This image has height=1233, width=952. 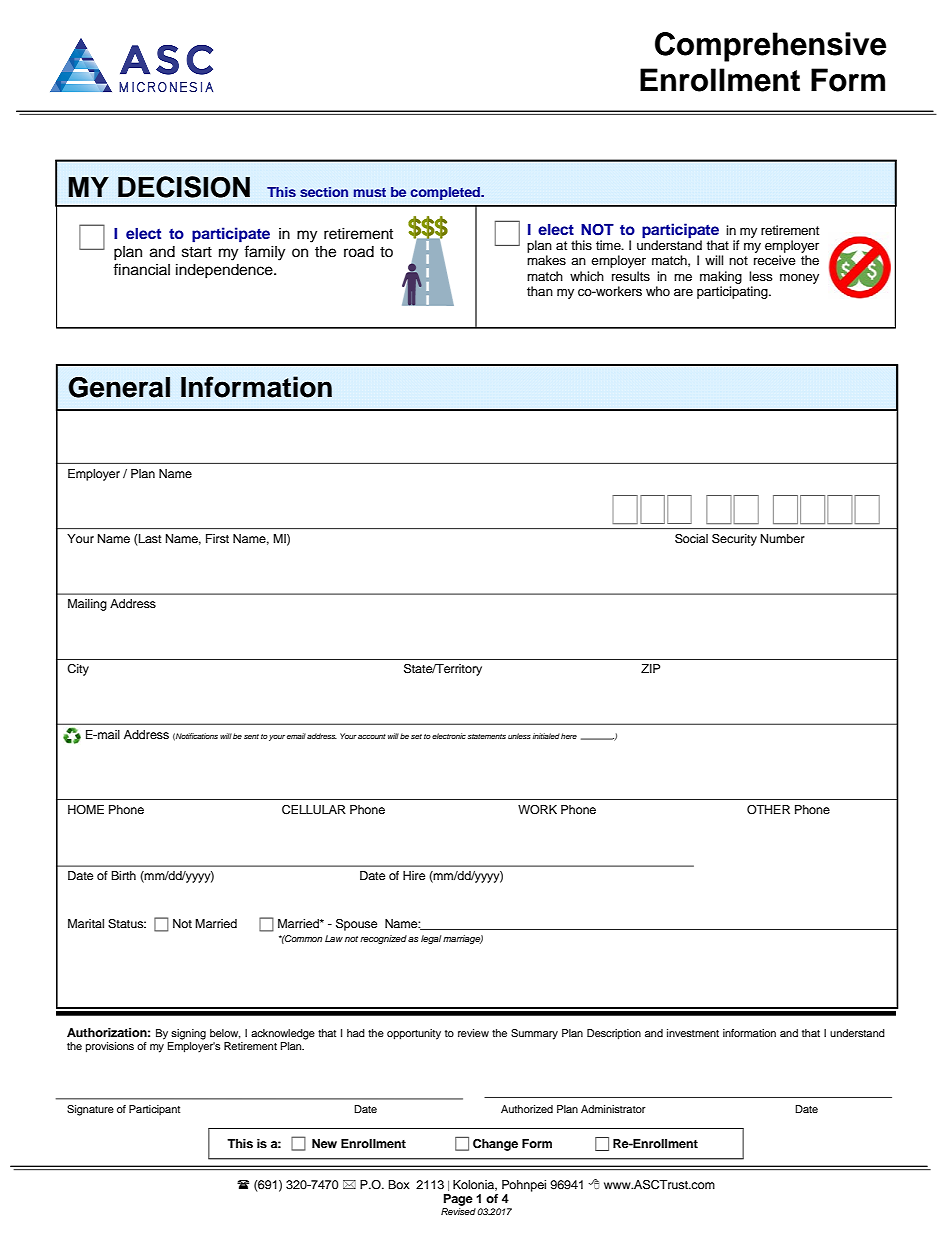 I want to click on City, so click(x=78, y=670).
